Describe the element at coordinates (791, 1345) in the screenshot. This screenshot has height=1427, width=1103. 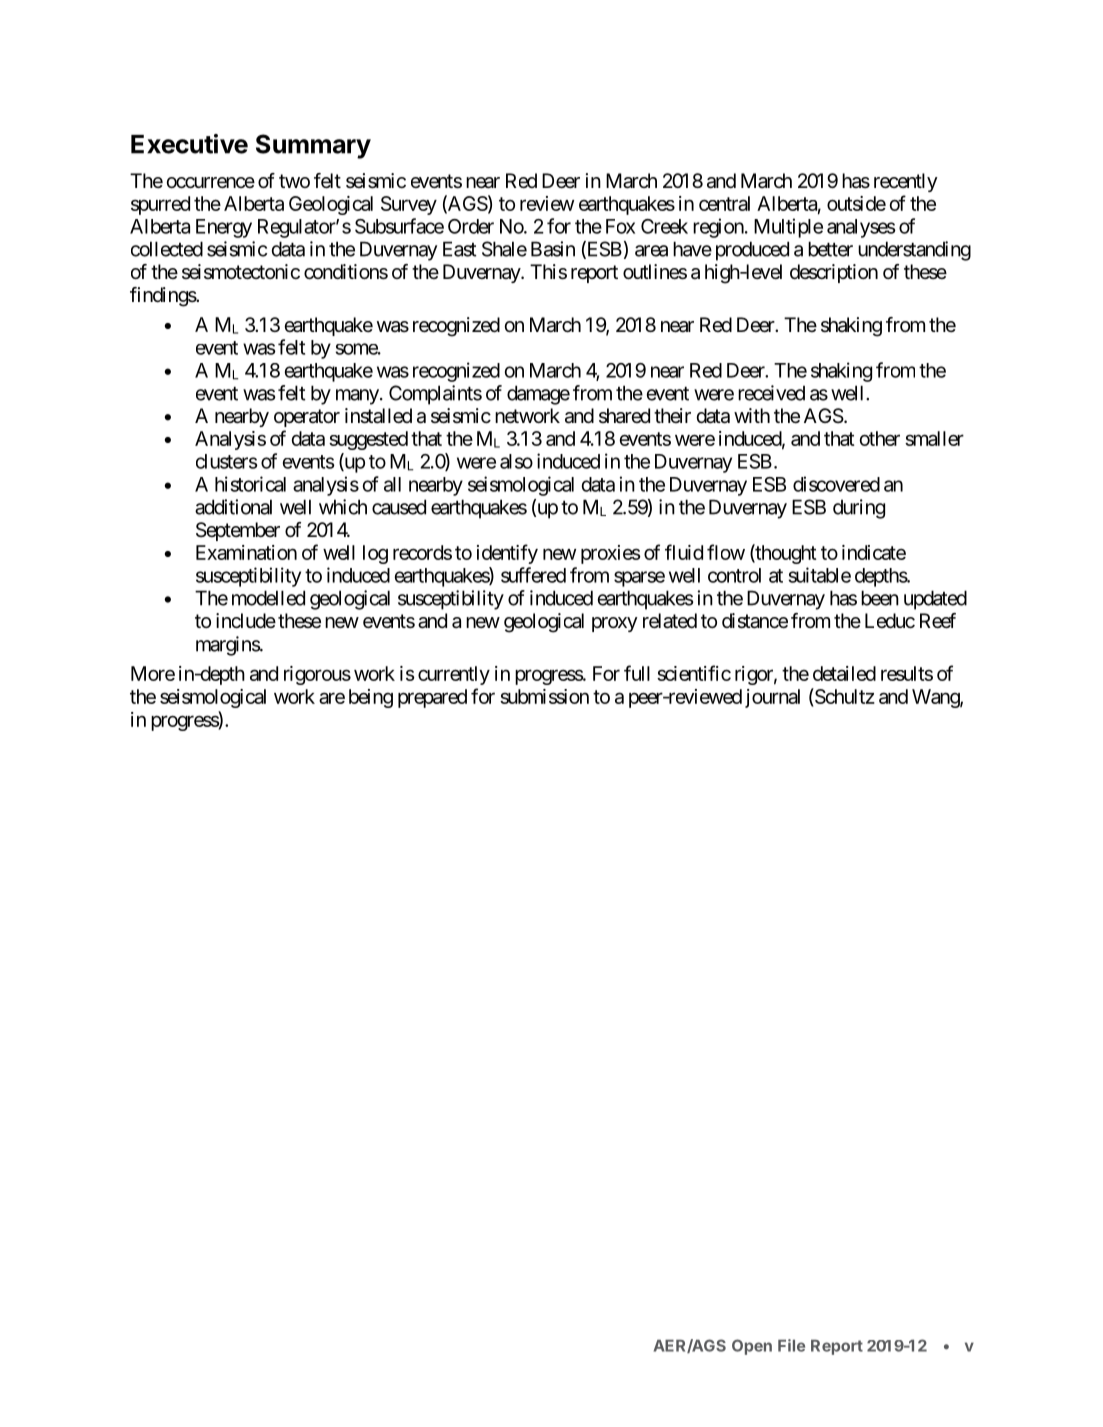
I see `File` at that location.
